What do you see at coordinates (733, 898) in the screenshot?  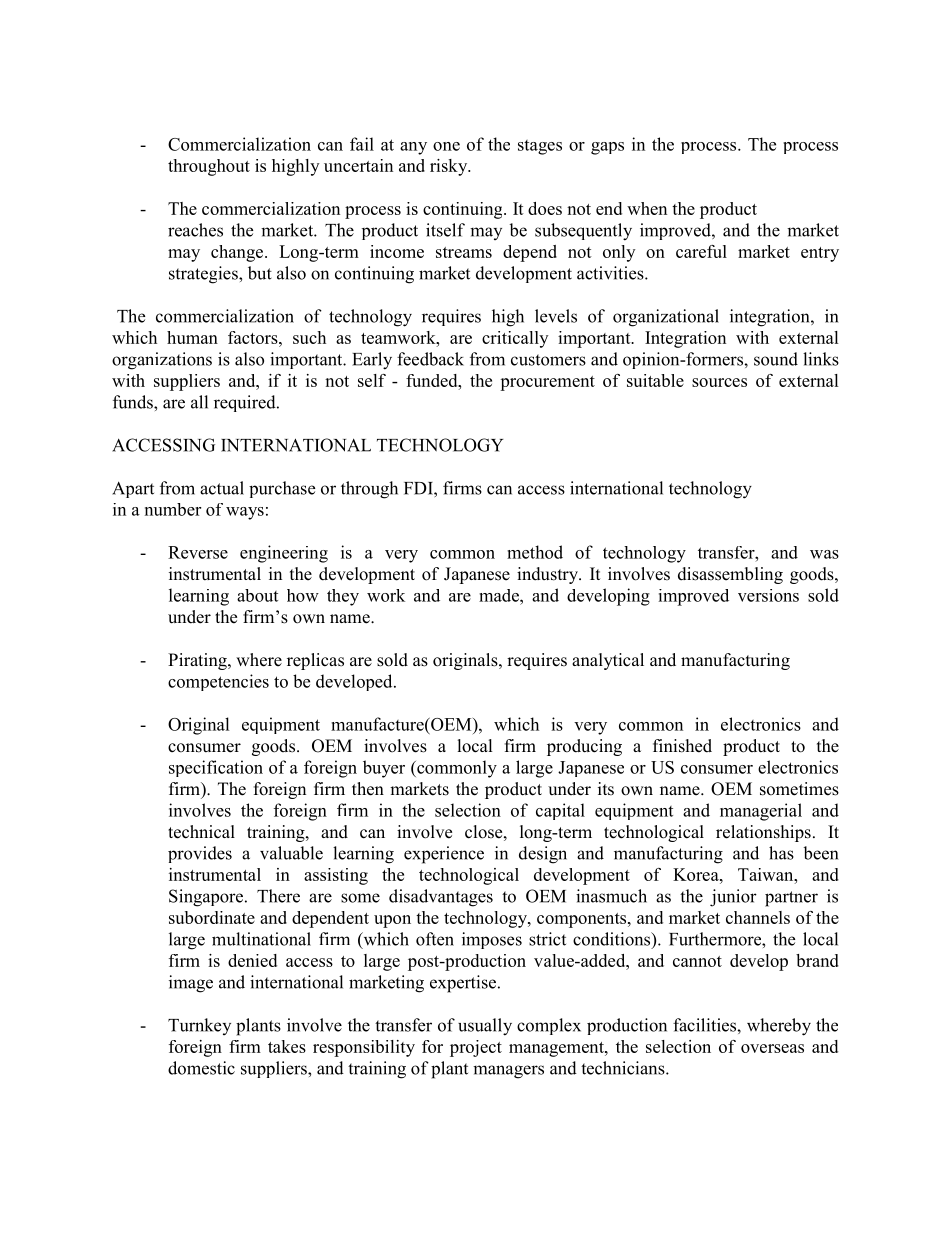 I see `junior` at bounding box center [733, 898].
